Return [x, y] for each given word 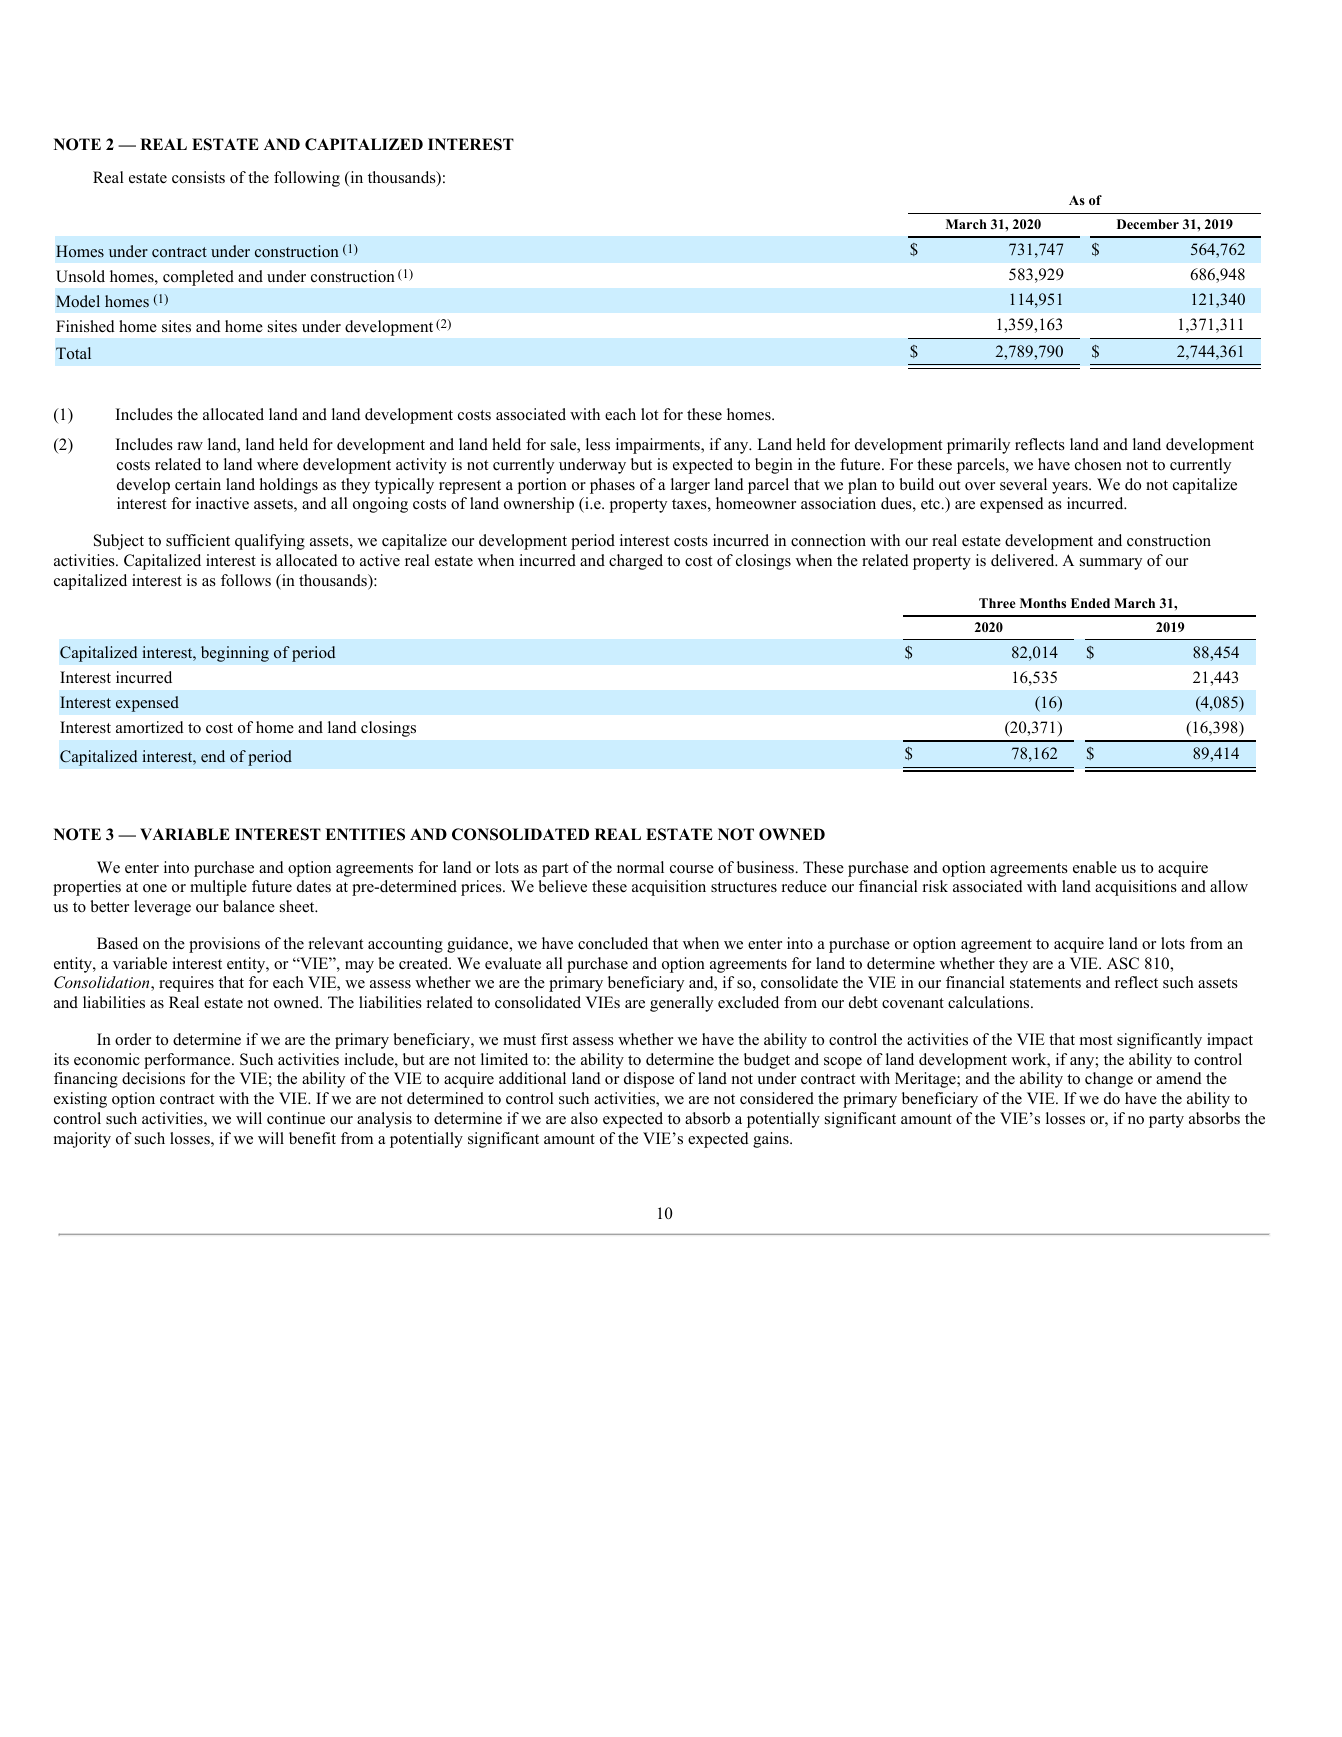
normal [640, 867]
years [1071, 488]
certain [198, 484]
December [1148, 224]
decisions [153, 1078]
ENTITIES [365, 834]
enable [1095, 867]
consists [198, 177]
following [307, 179]
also [584, 1118]
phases [612, 486]
